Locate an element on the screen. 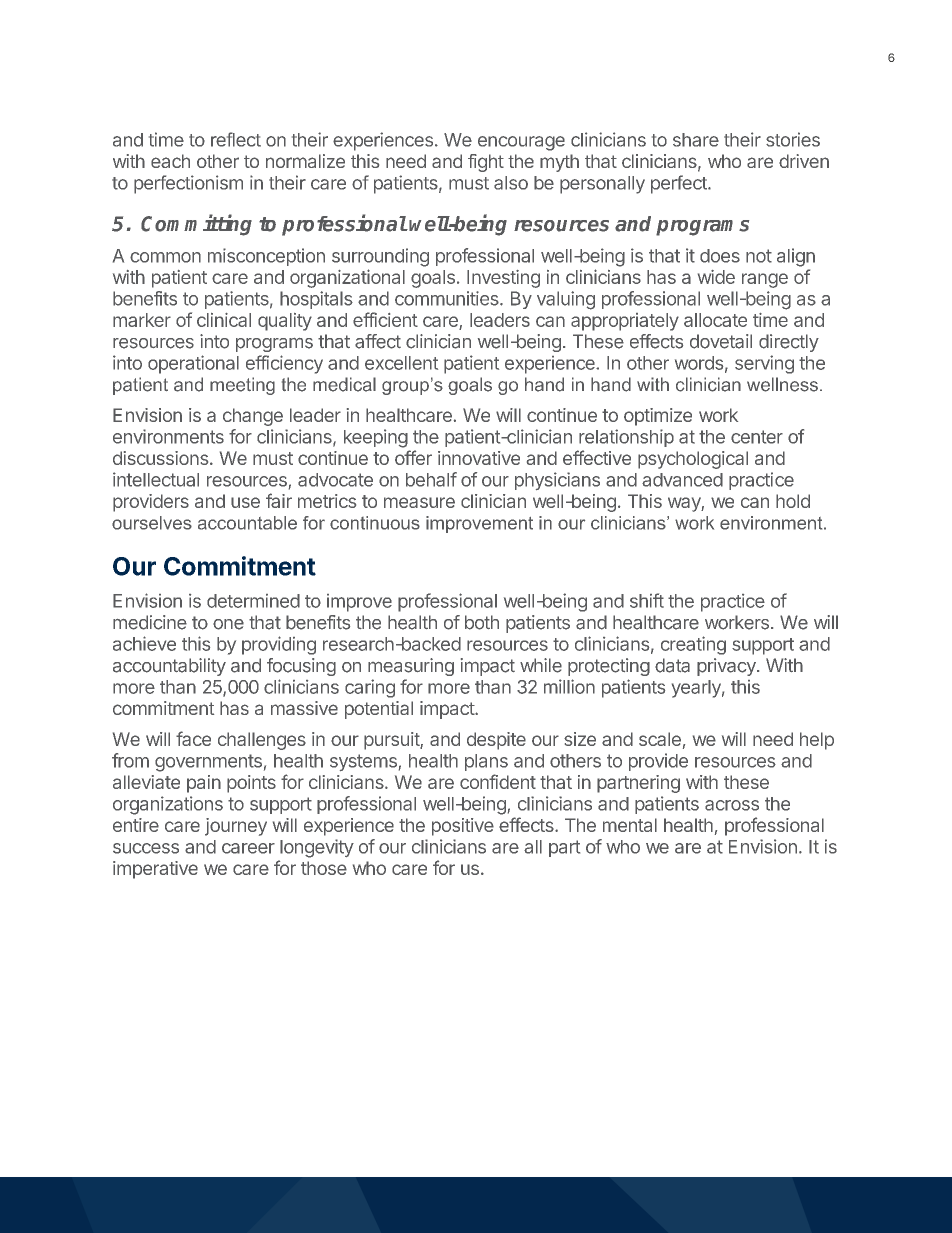  shift is located at coordinates (647, 600).
